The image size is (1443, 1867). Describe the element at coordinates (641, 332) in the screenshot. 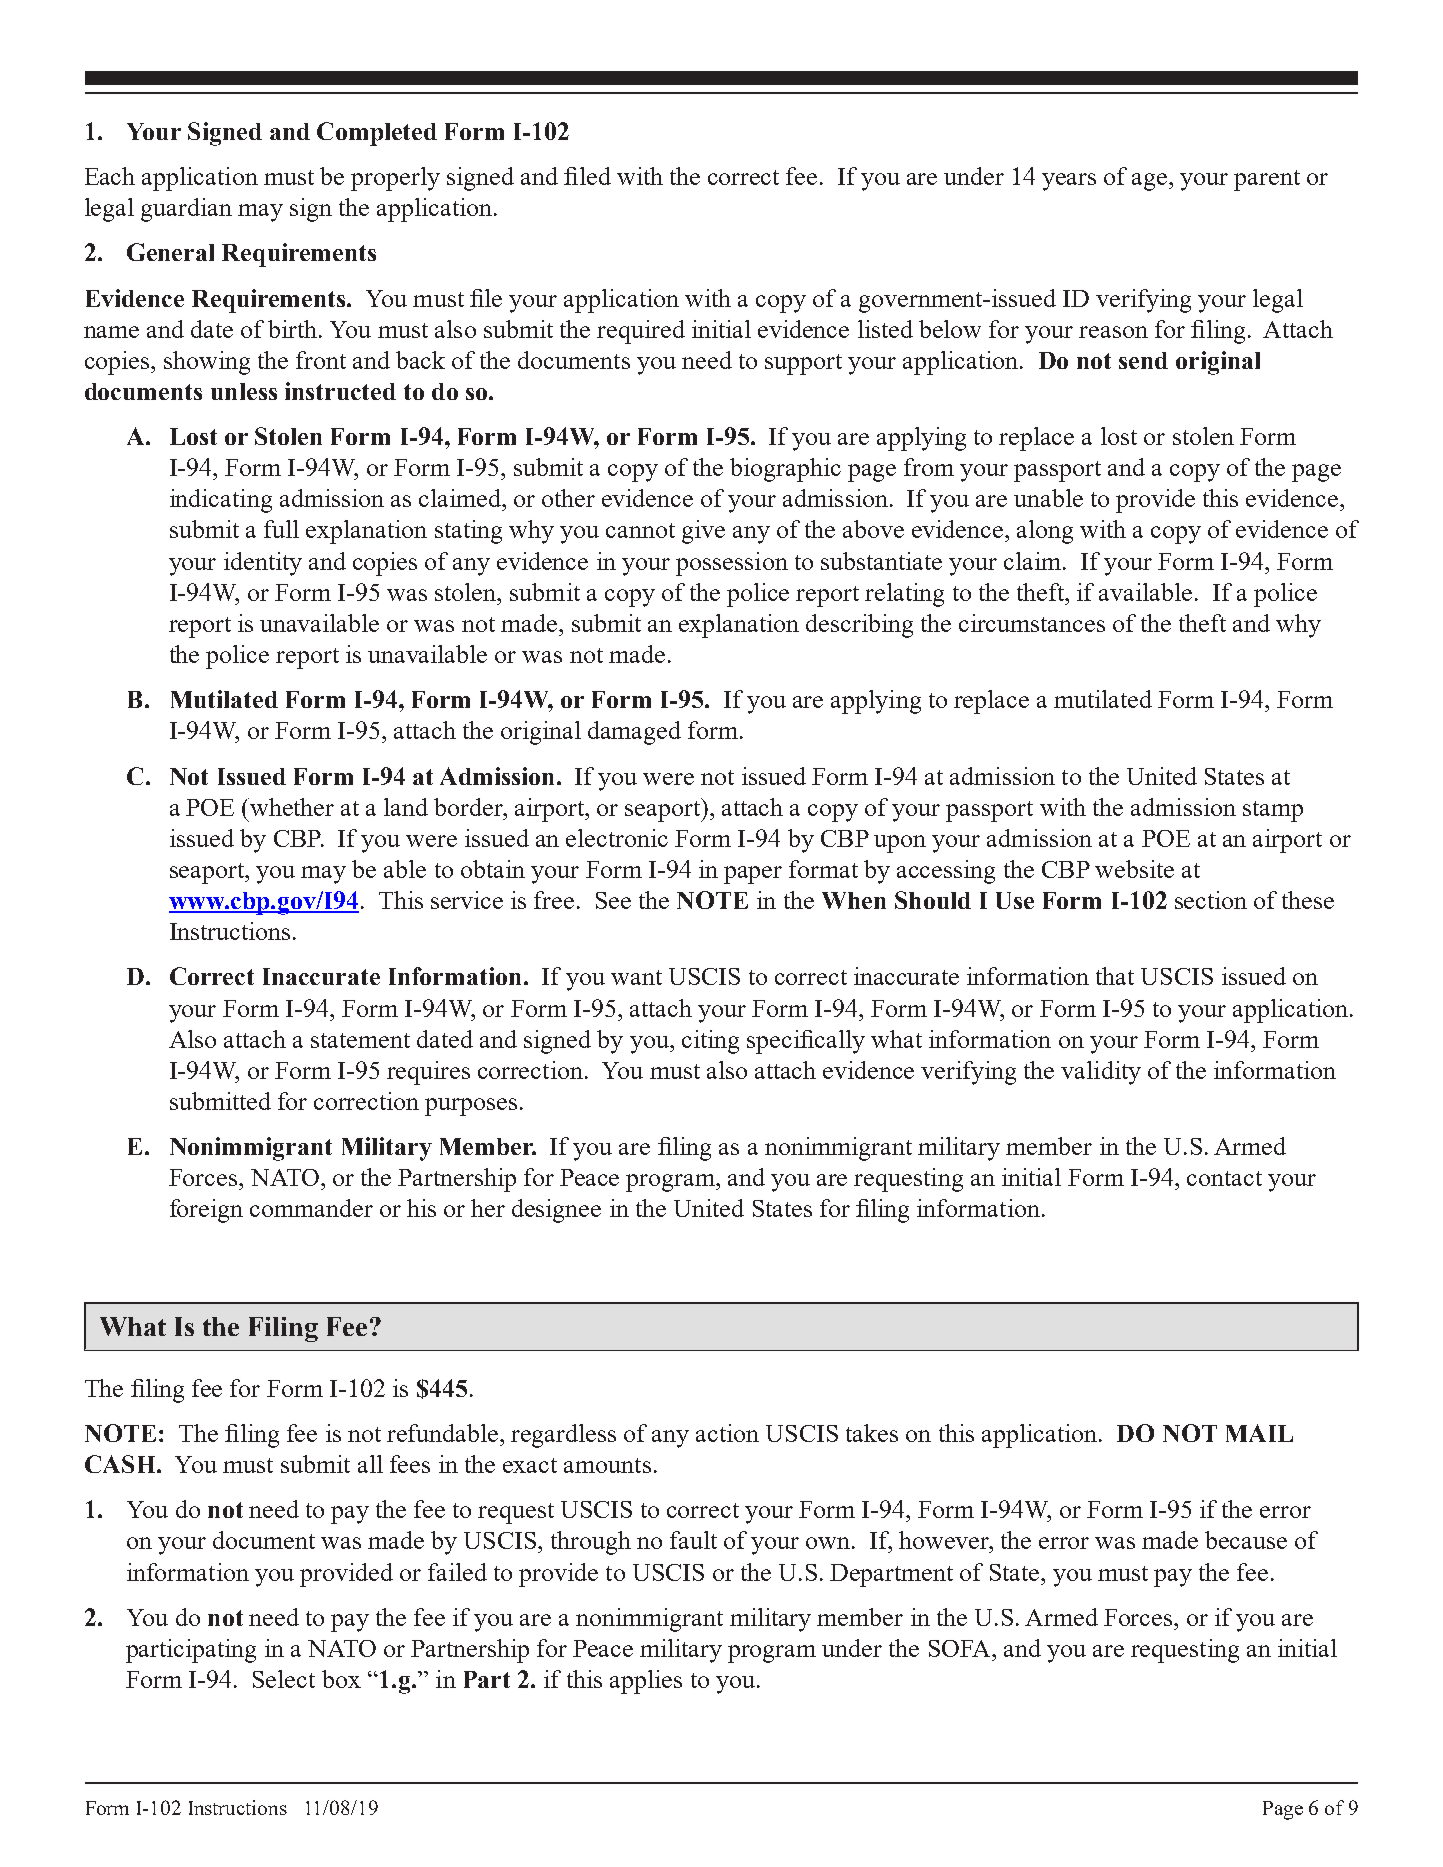

I see `required` at that location.
